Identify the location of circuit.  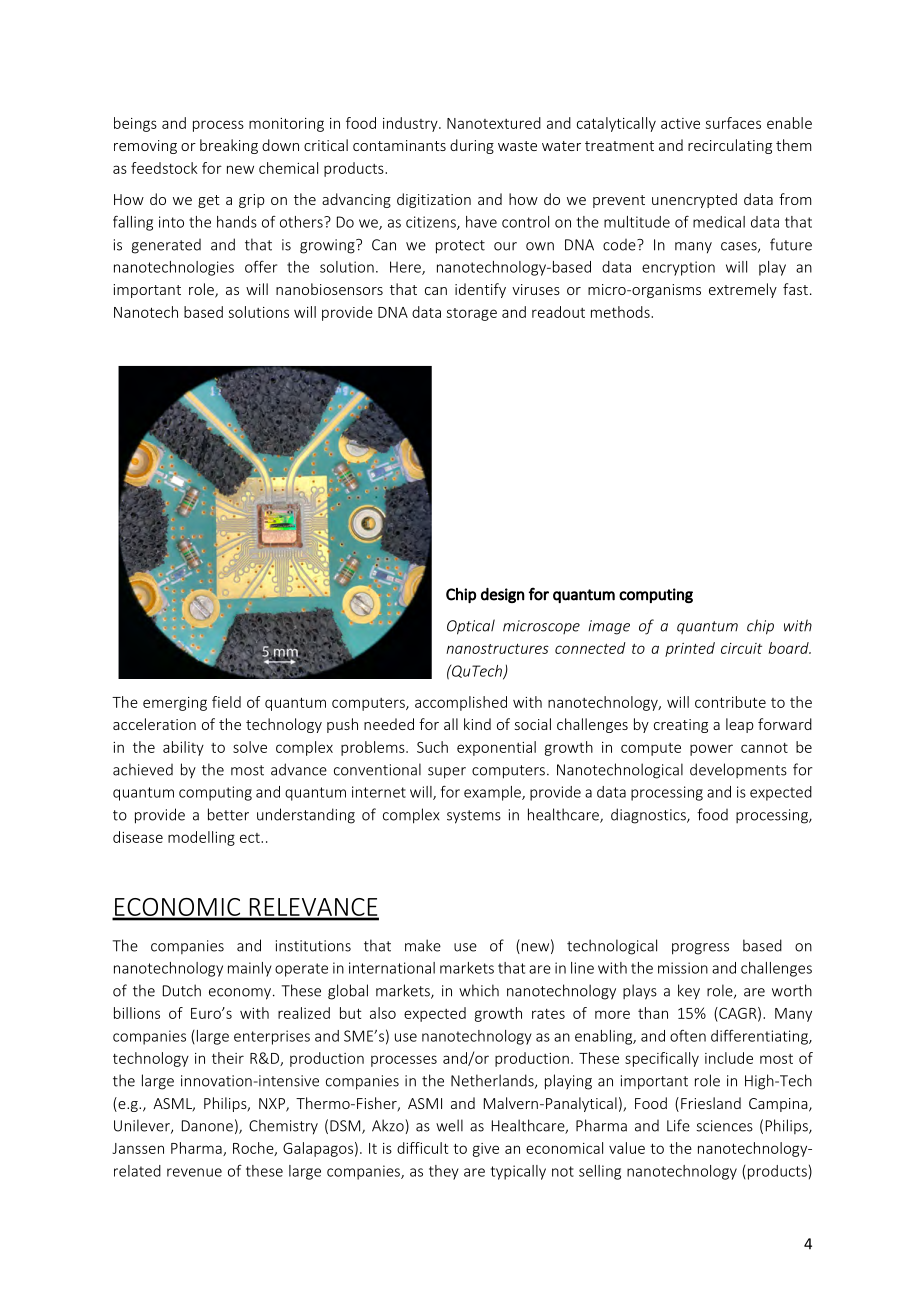
(741, 648).
